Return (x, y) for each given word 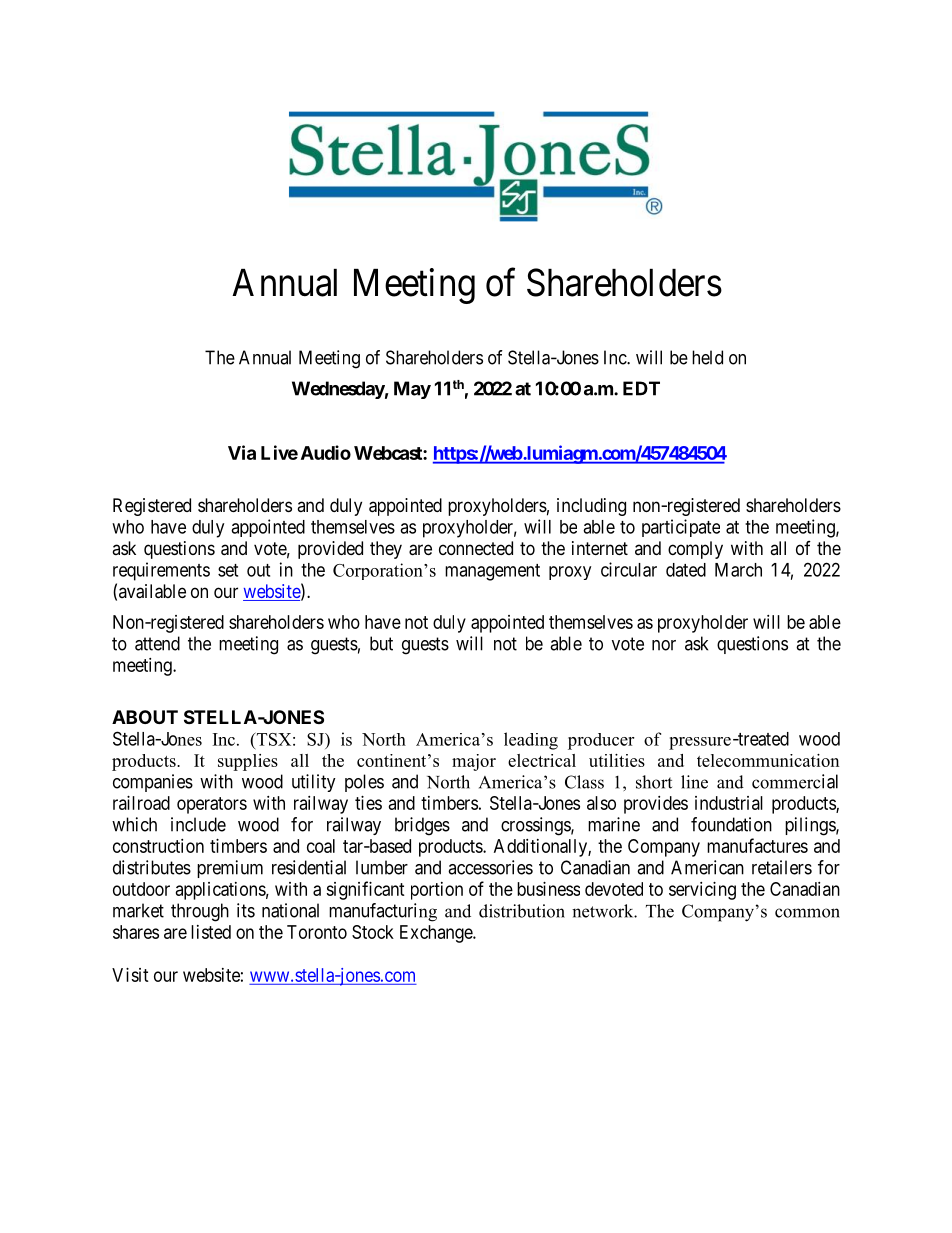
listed (211, 932)
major (474, 762)
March (738, 570)
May (412, 390)
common (807, 913)
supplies (248, 762)
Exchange (437, 934)
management (492, 572)
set (228, 570)
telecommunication (768, 760)
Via (242, 452)
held (707, 357)
